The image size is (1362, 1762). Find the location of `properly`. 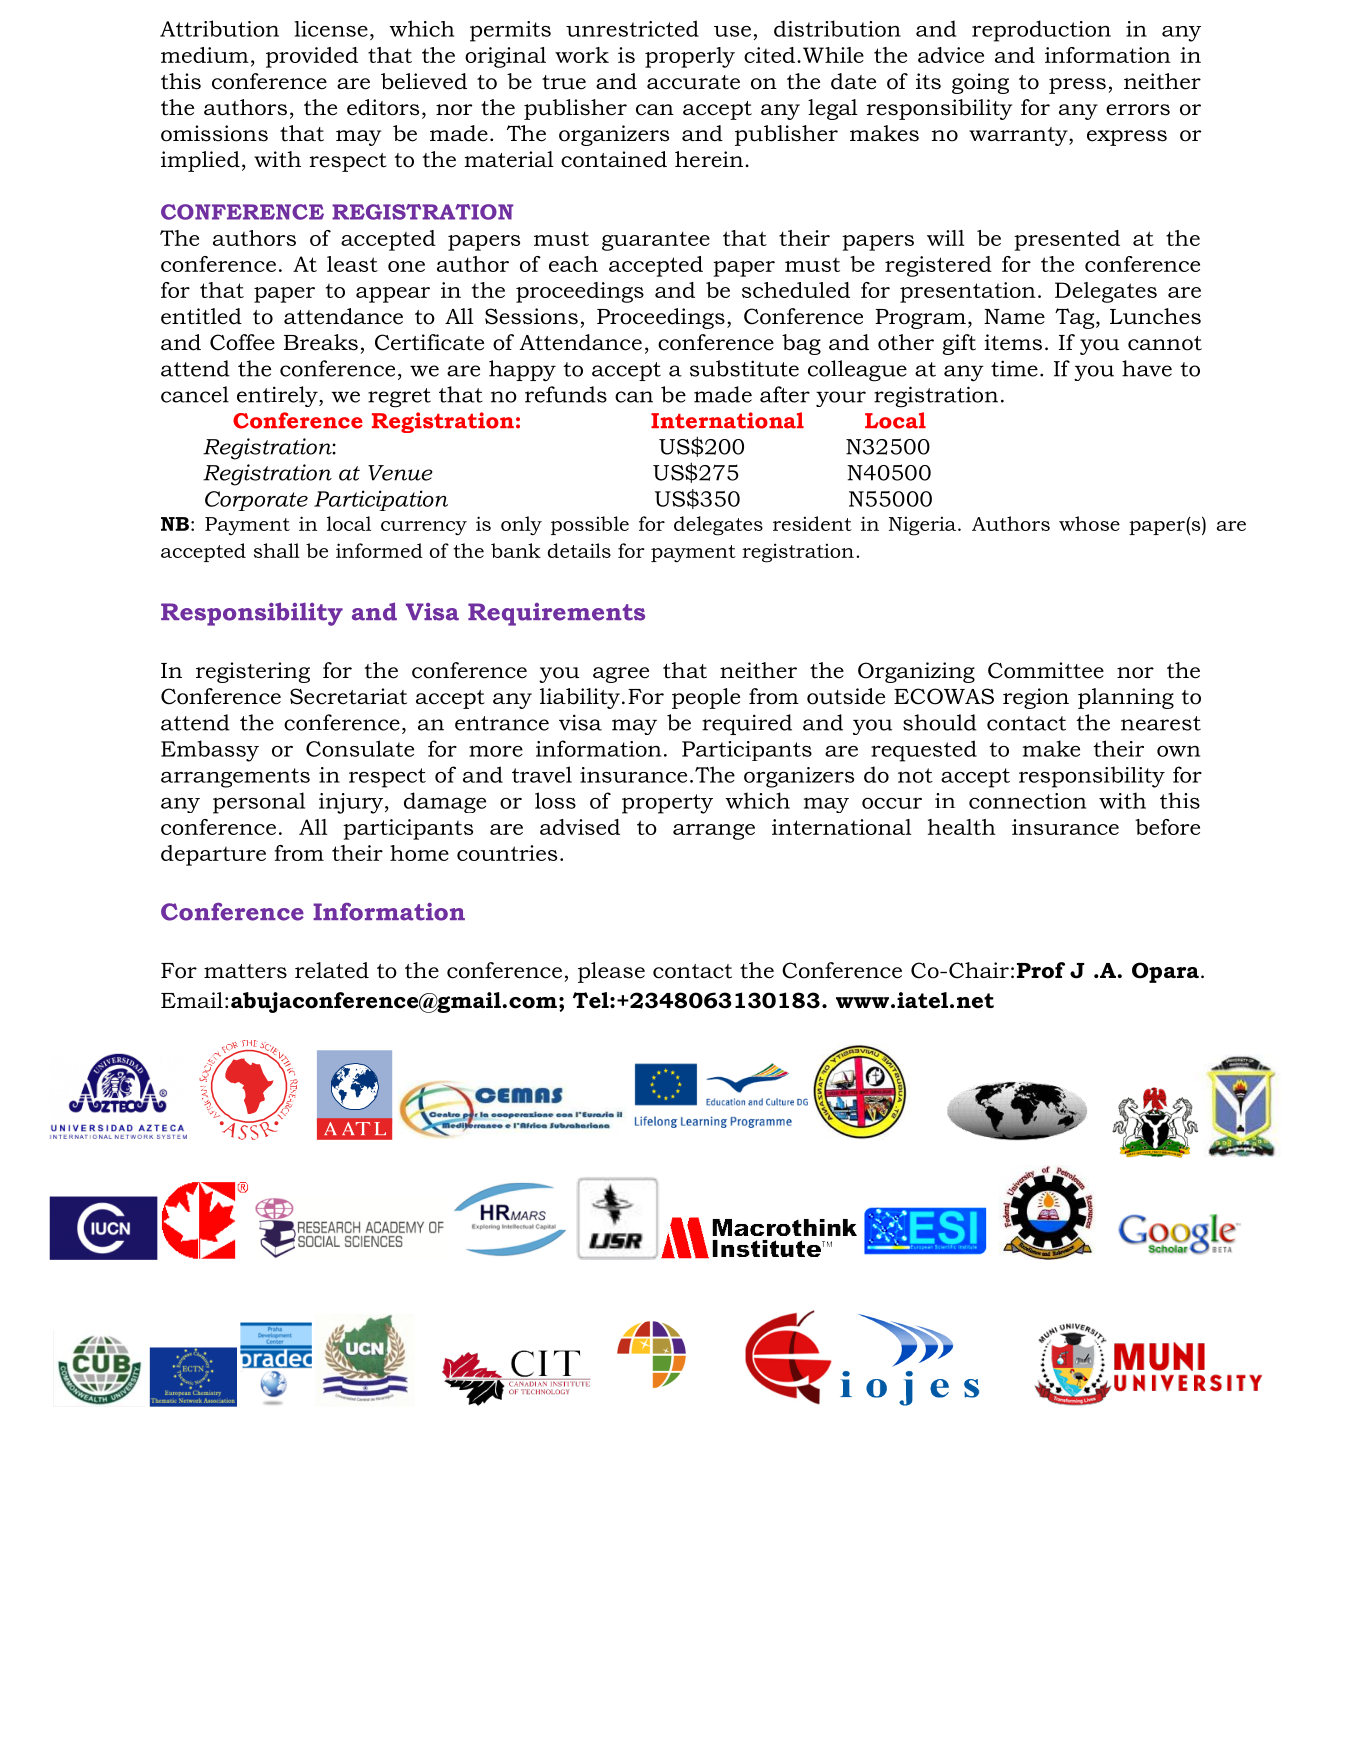

properly is located at coordinates (690, 57).
